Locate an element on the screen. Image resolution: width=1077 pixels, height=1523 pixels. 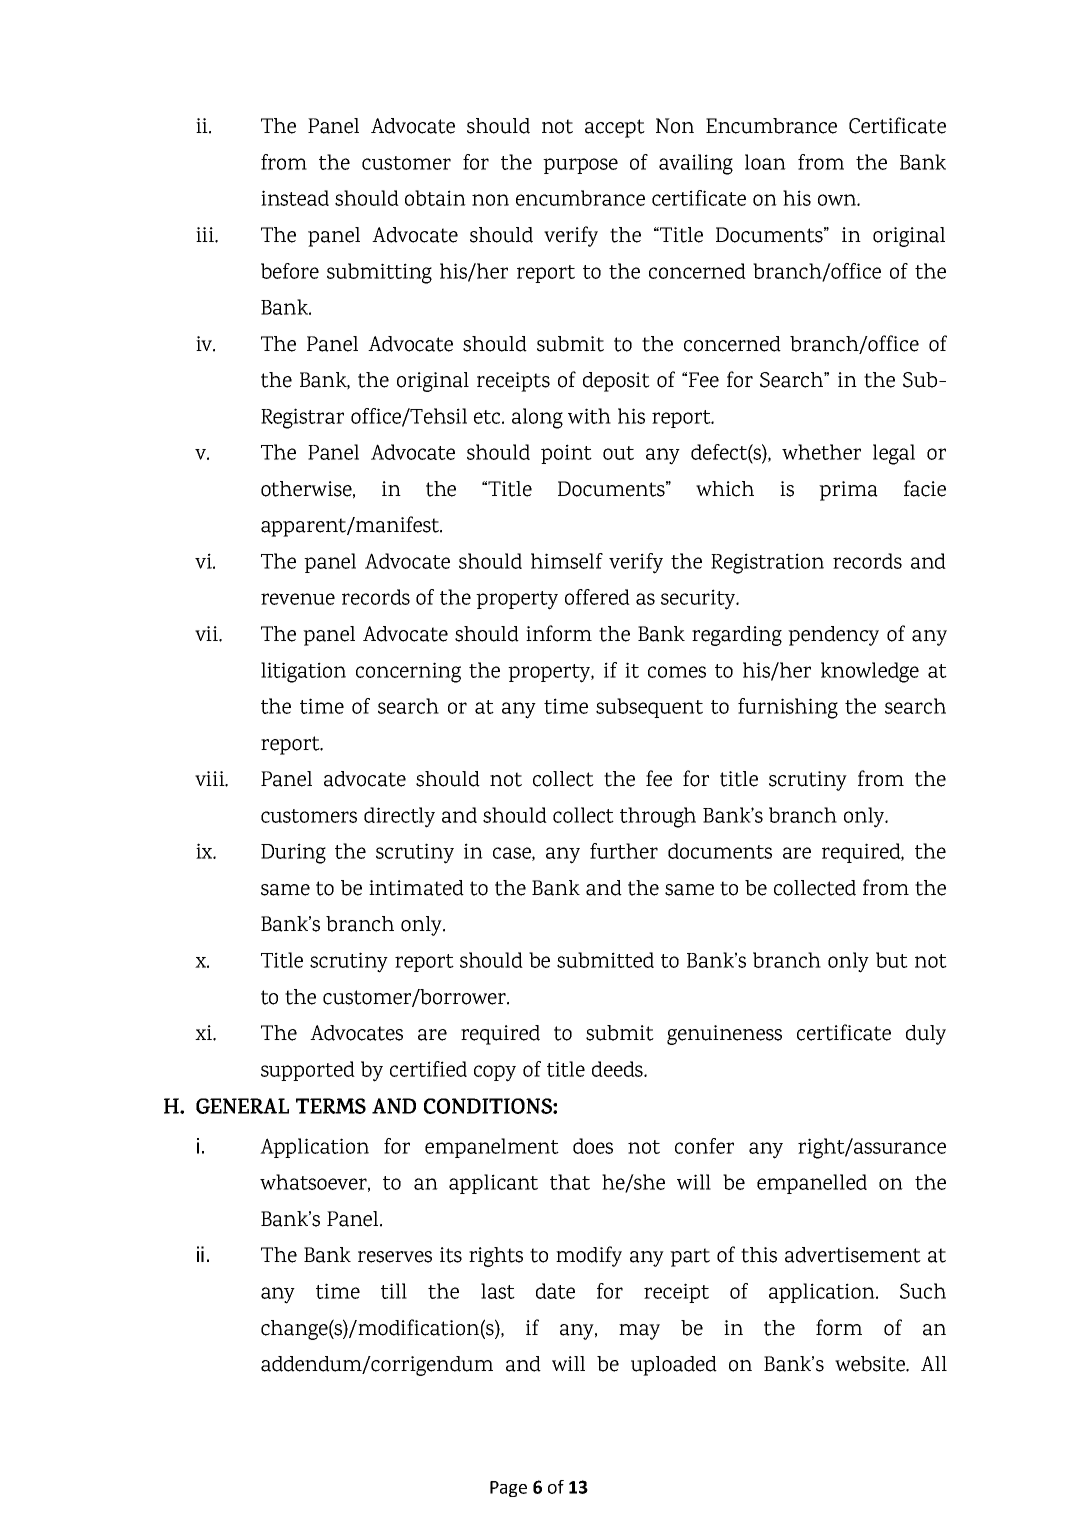
offered is located at coordinates (597, 597).
